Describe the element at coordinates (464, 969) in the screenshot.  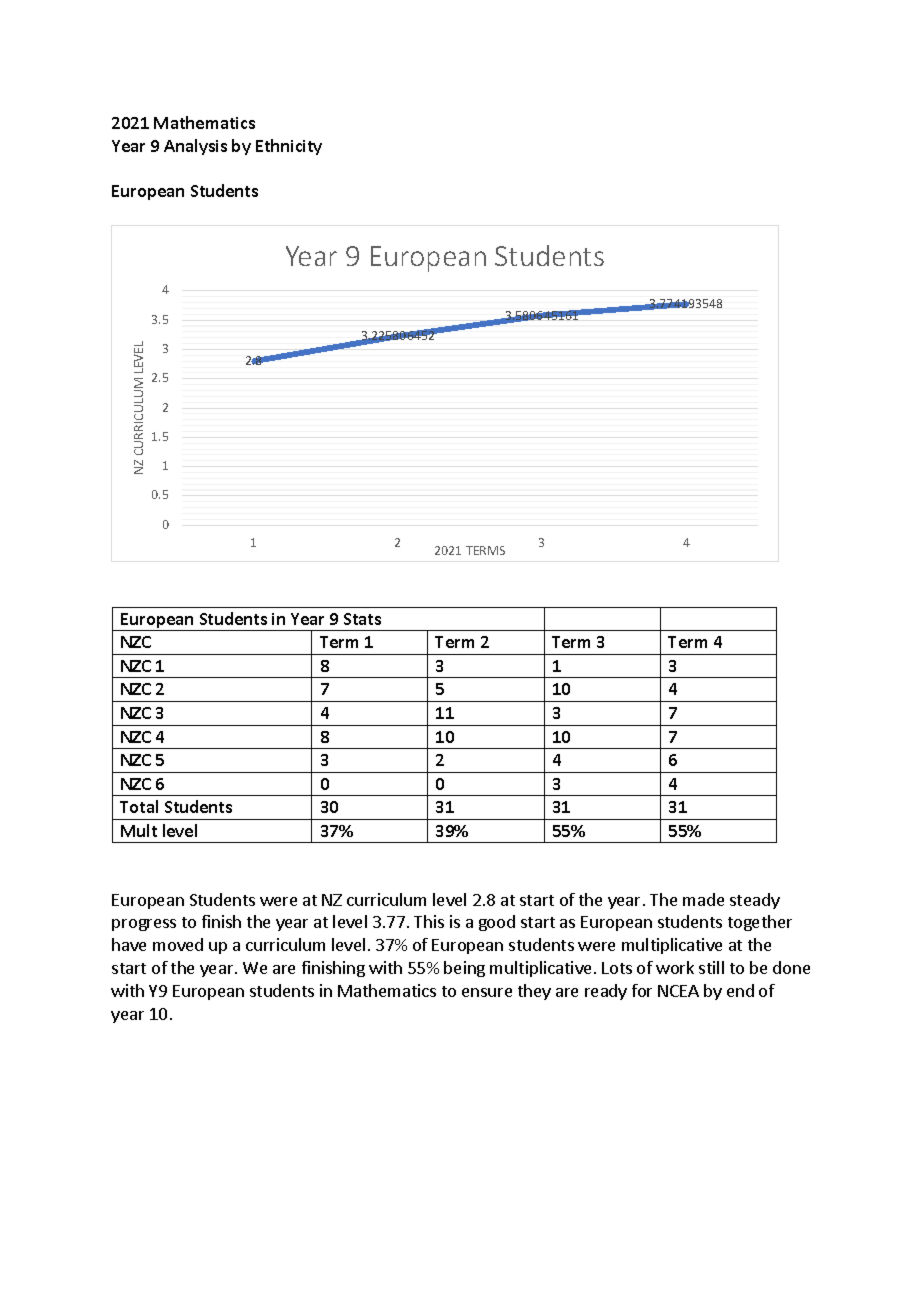
I see `being` at that location.
